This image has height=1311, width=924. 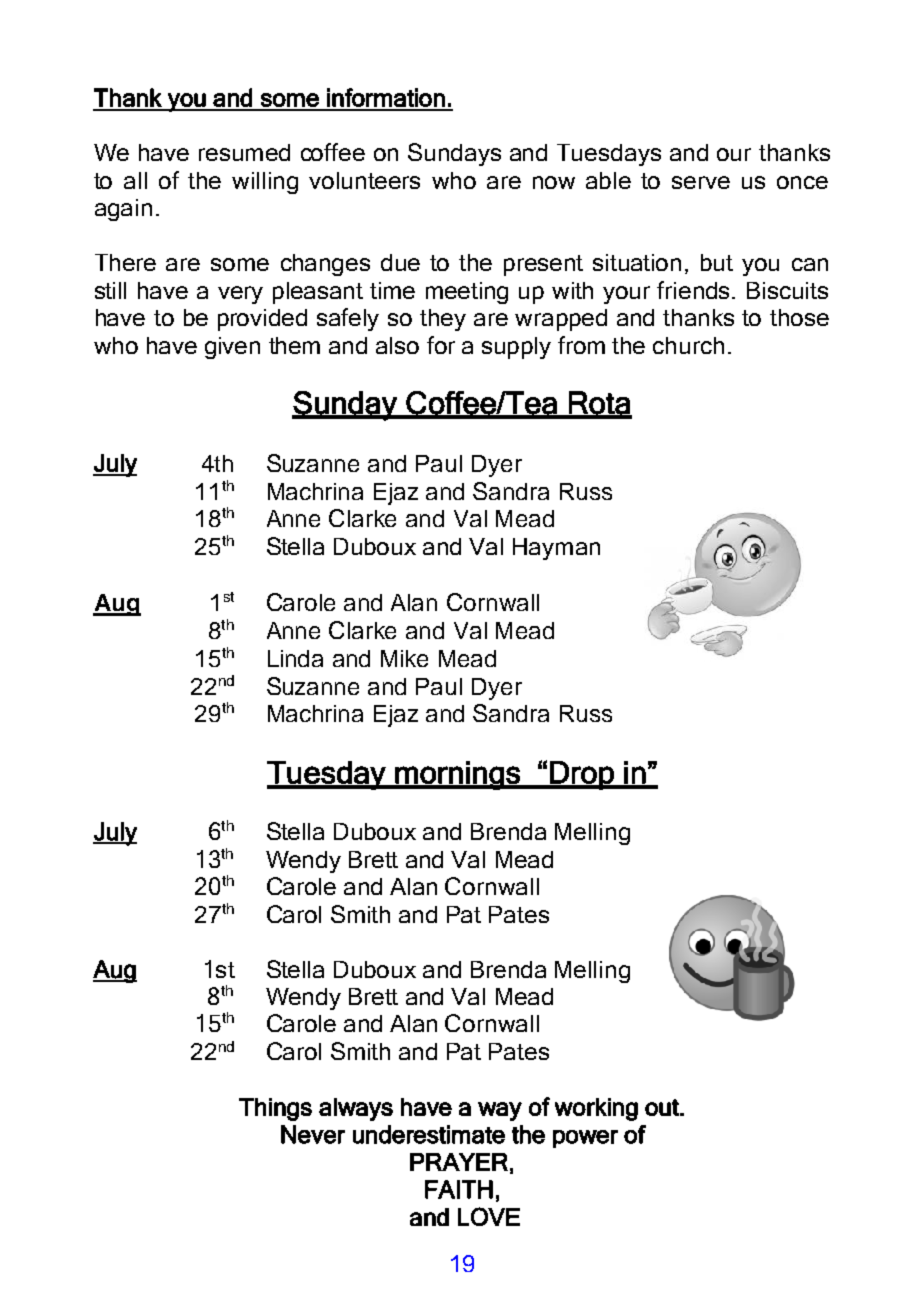 What do you see at coordinates (275, 1109) in the image?
I see `Things` at bounding box center [275, 1109].
